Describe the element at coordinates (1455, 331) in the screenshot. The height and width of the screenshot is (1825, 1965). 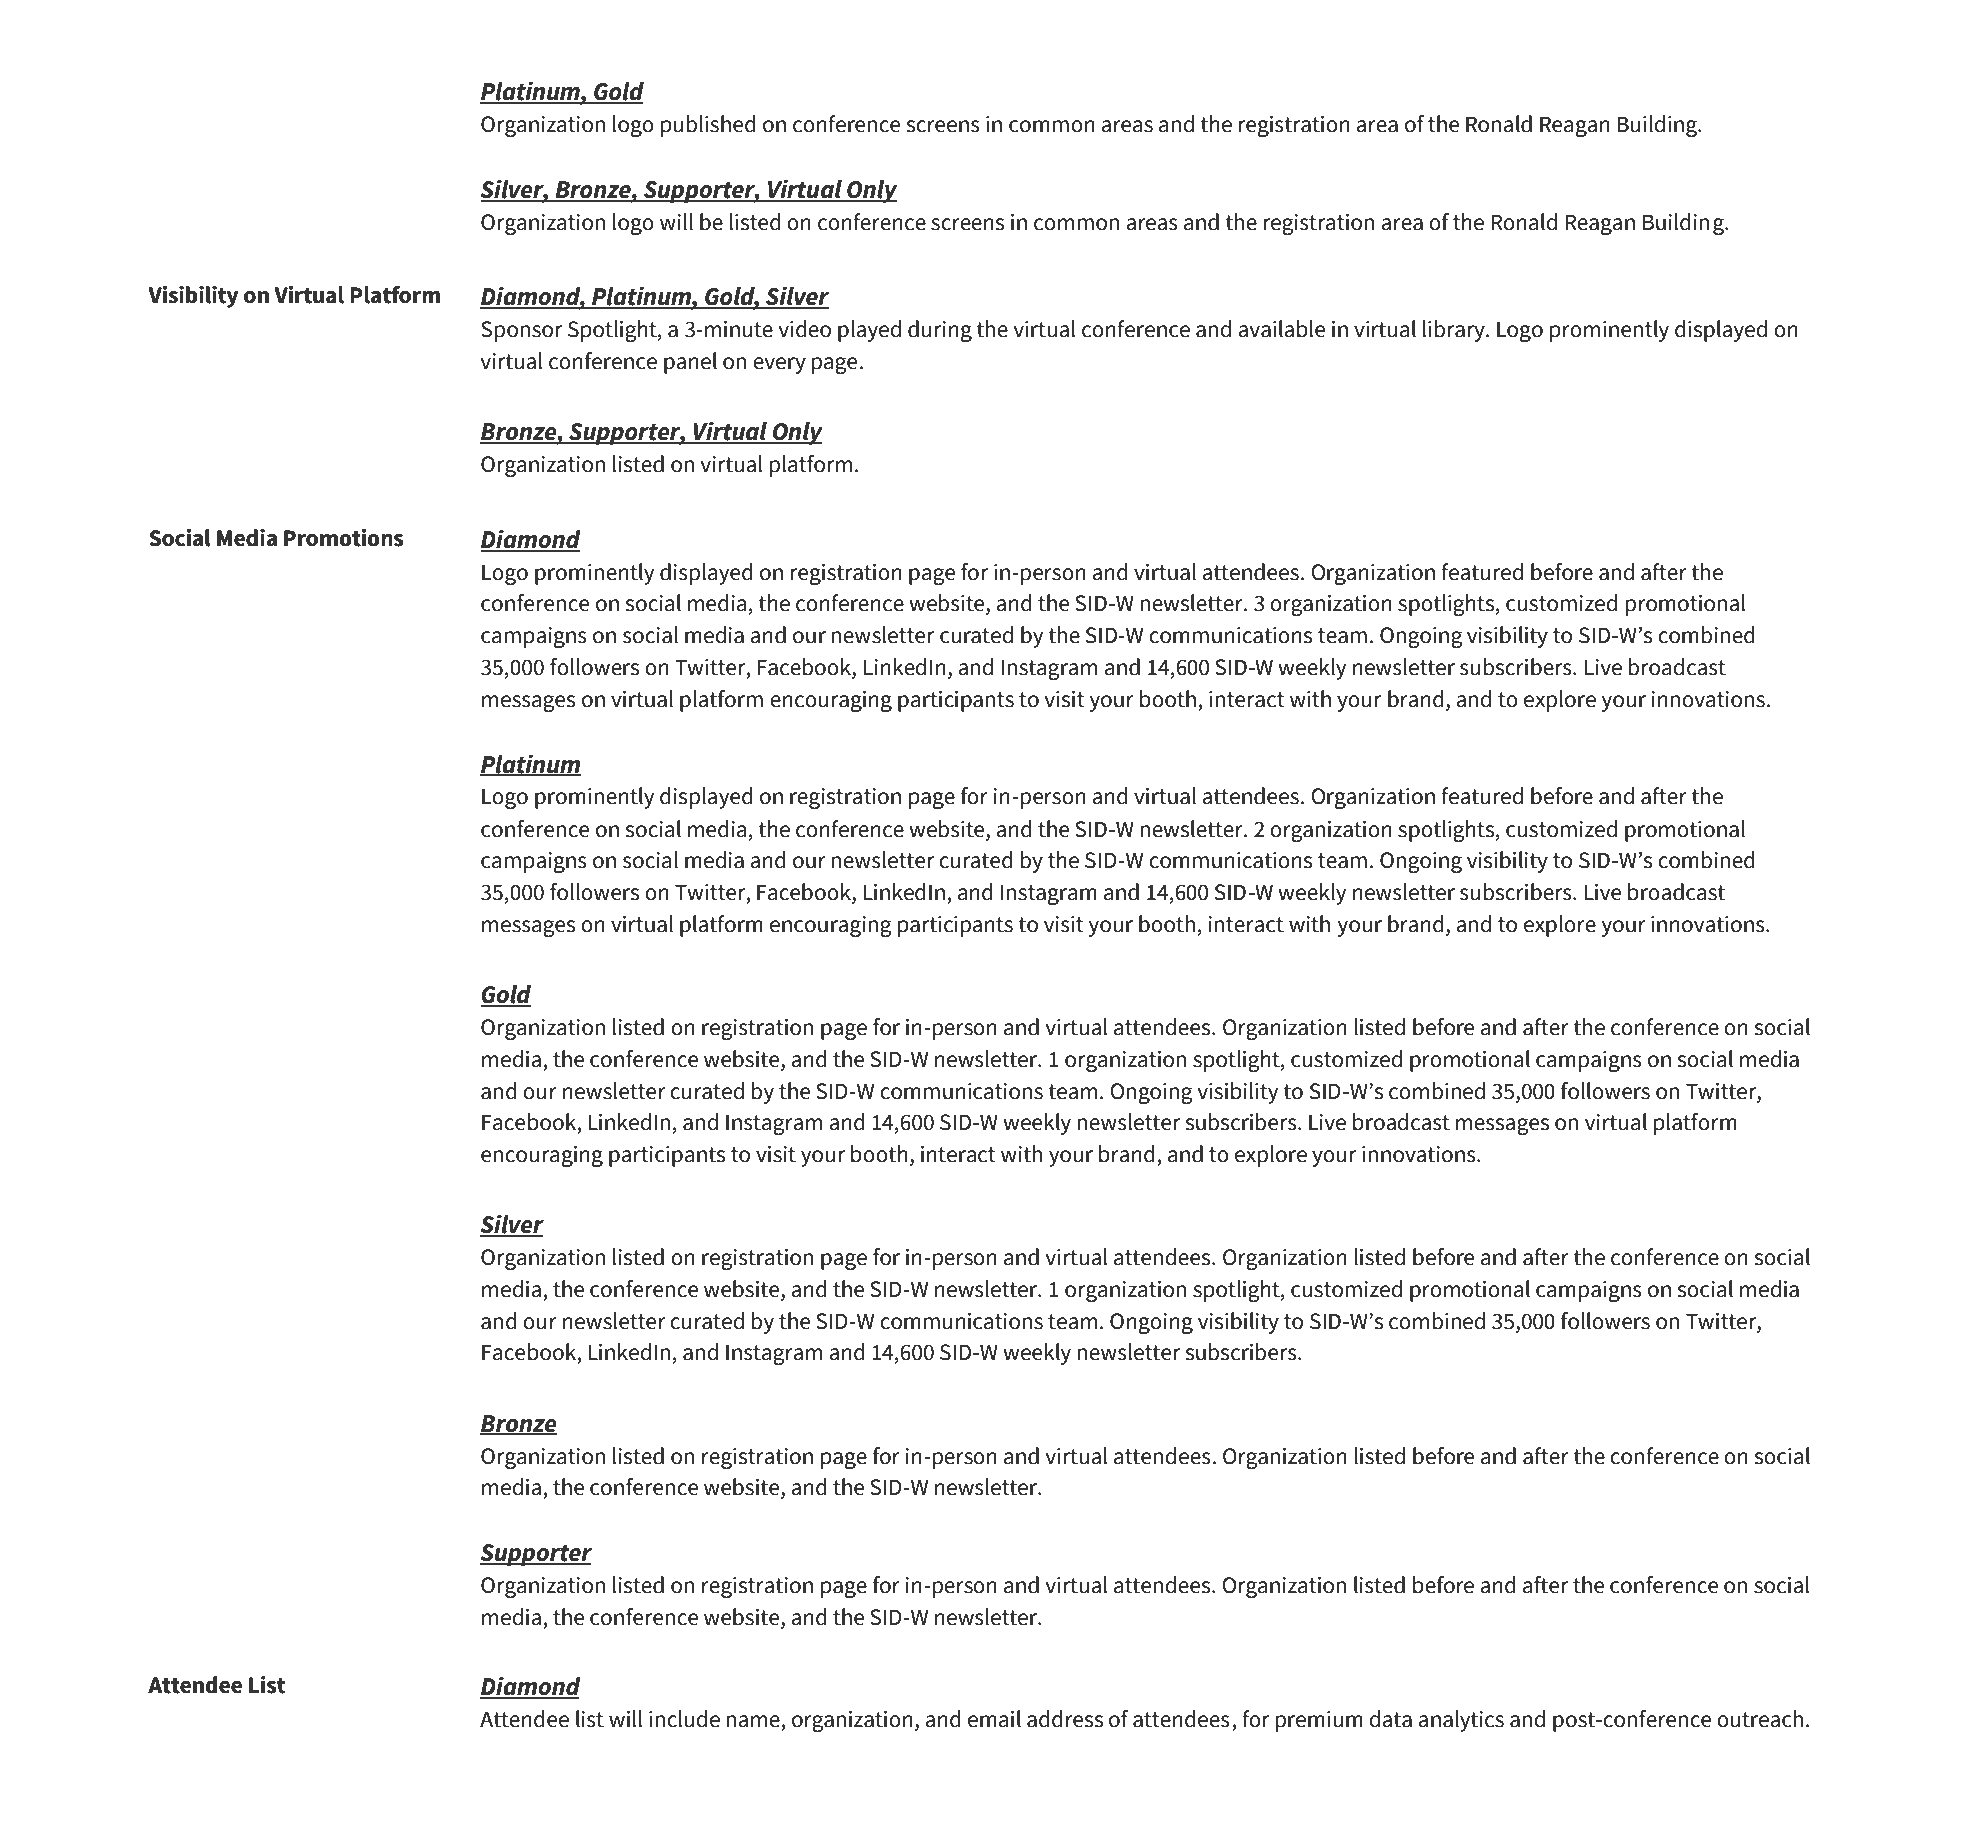
I see `library` at that location.
